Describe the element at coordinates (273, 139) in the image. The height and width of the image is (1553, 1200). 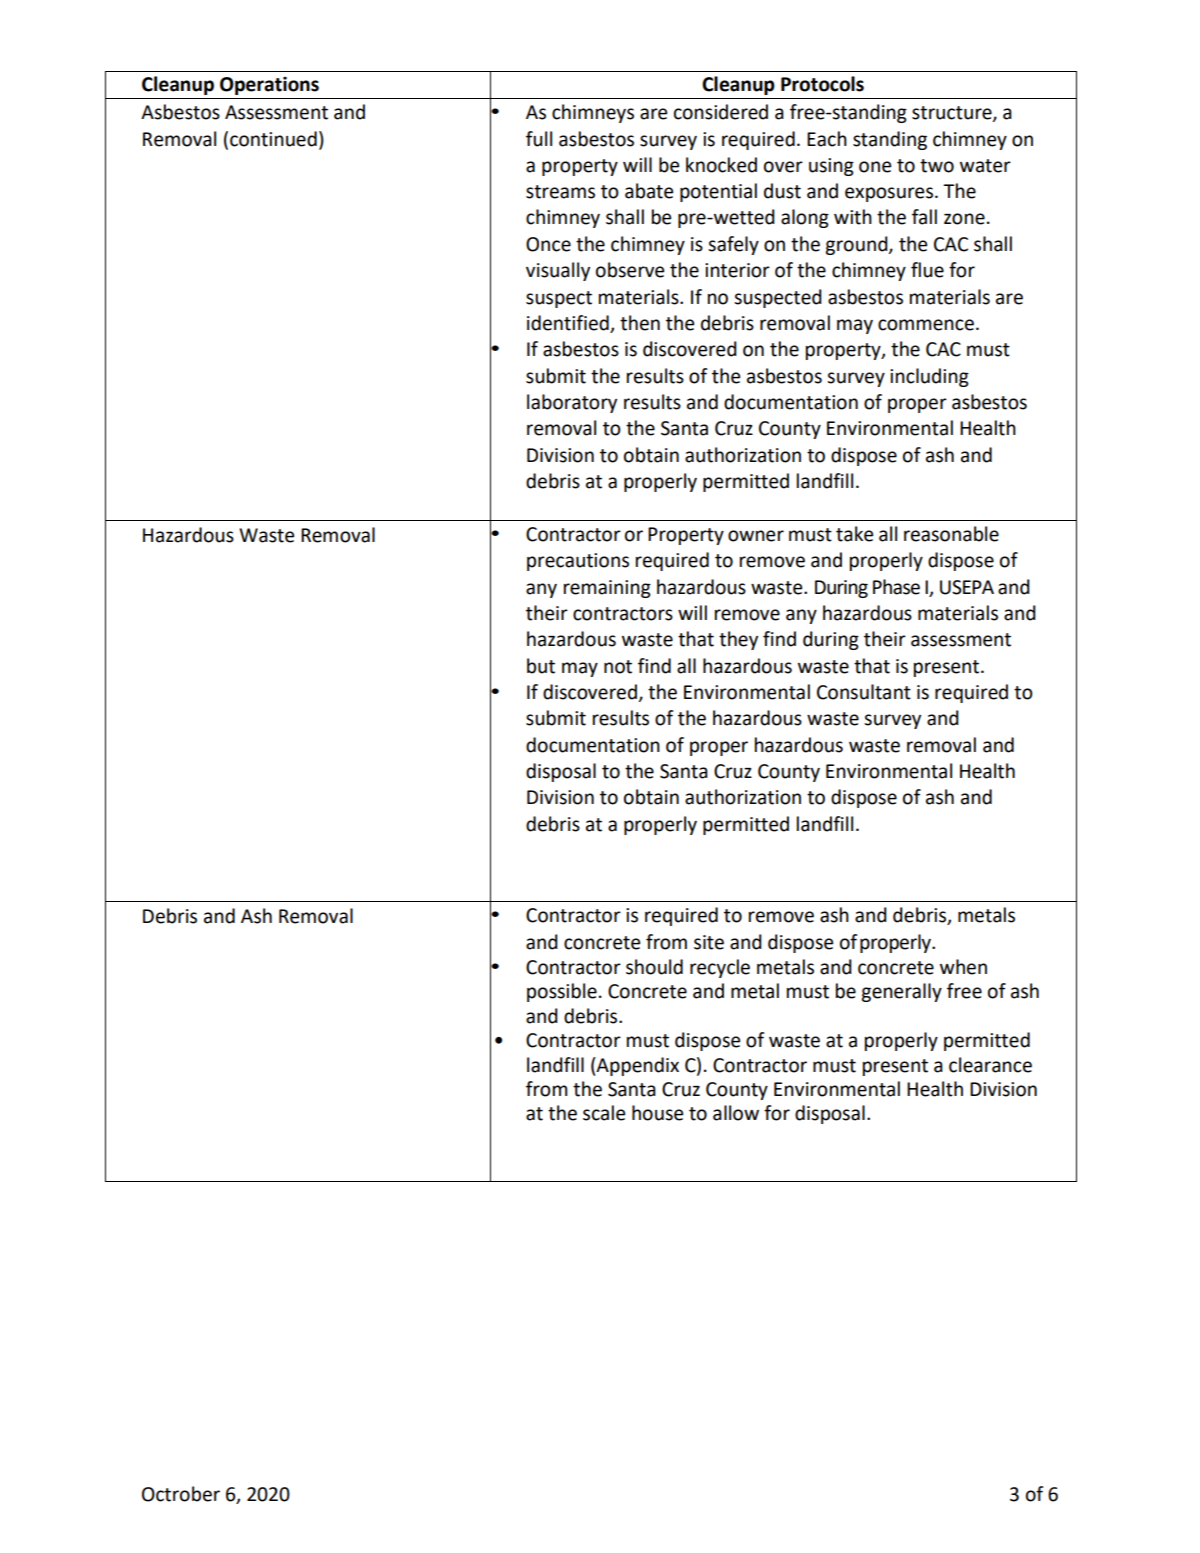
I see `continued` at that location.
